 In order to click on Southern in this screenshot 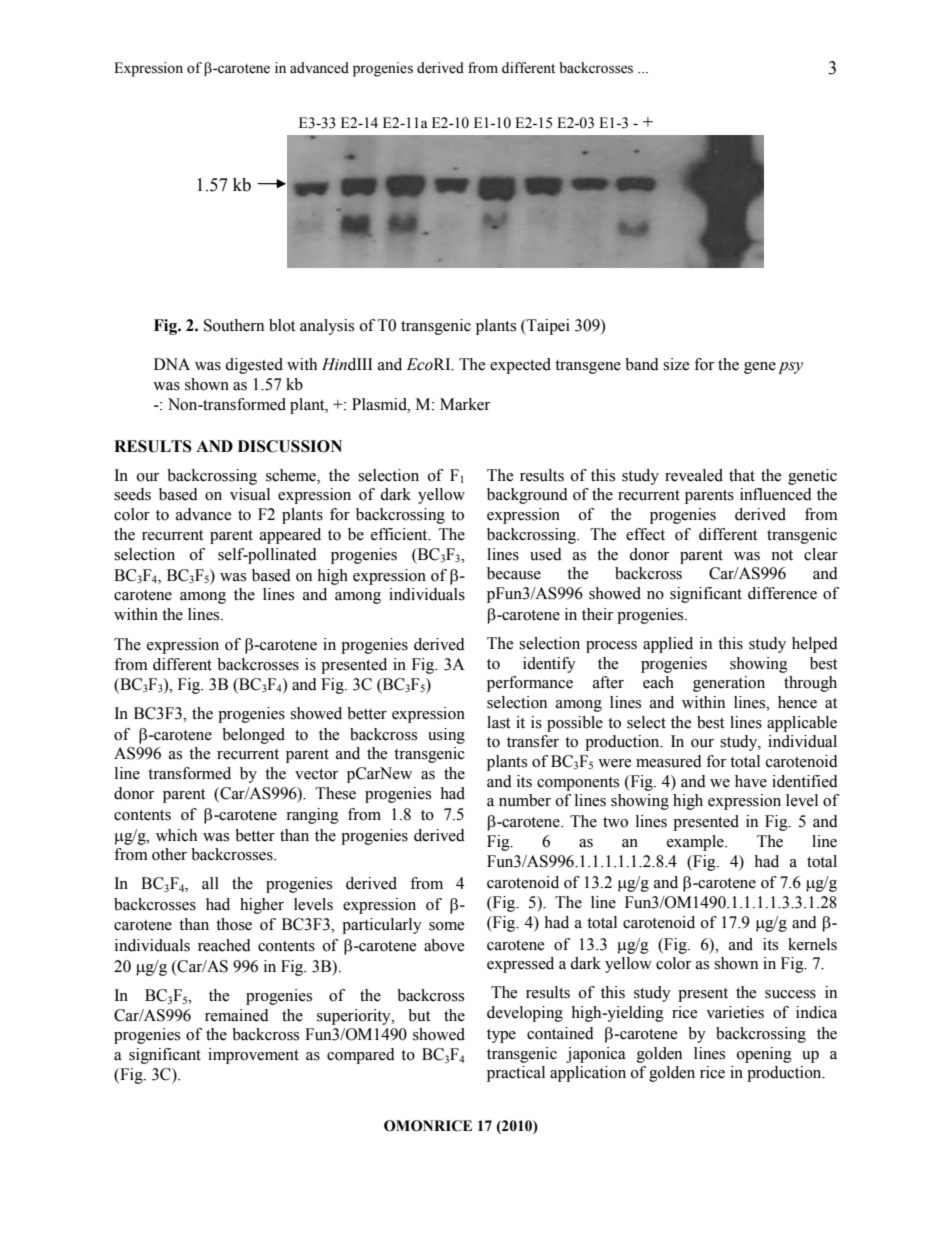, I will do `click(234, 325)`.
